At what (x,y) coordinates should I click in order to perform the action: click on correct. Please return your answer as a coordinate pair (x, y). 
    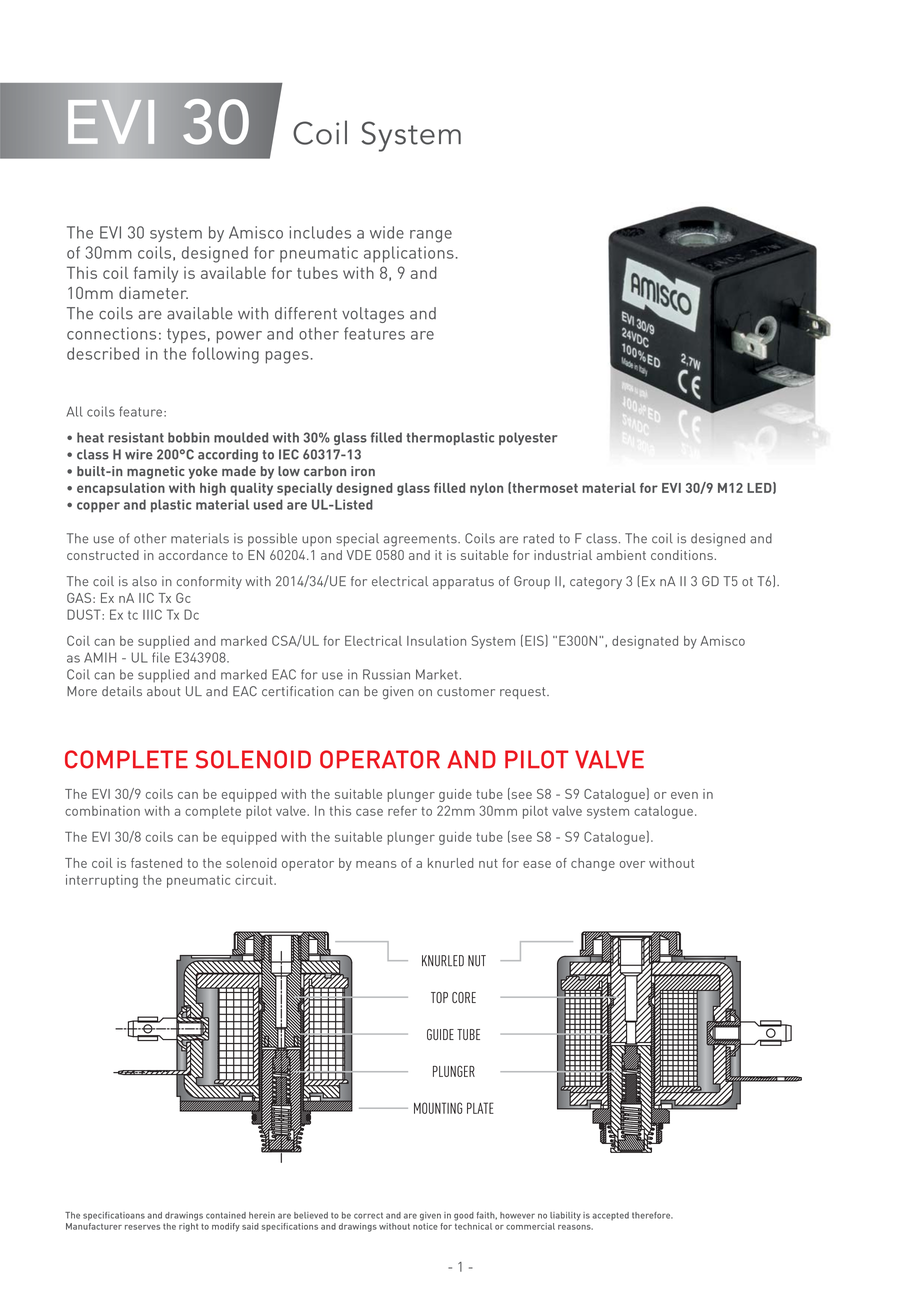
    Looking at the image, I should click on (368, 1215).
